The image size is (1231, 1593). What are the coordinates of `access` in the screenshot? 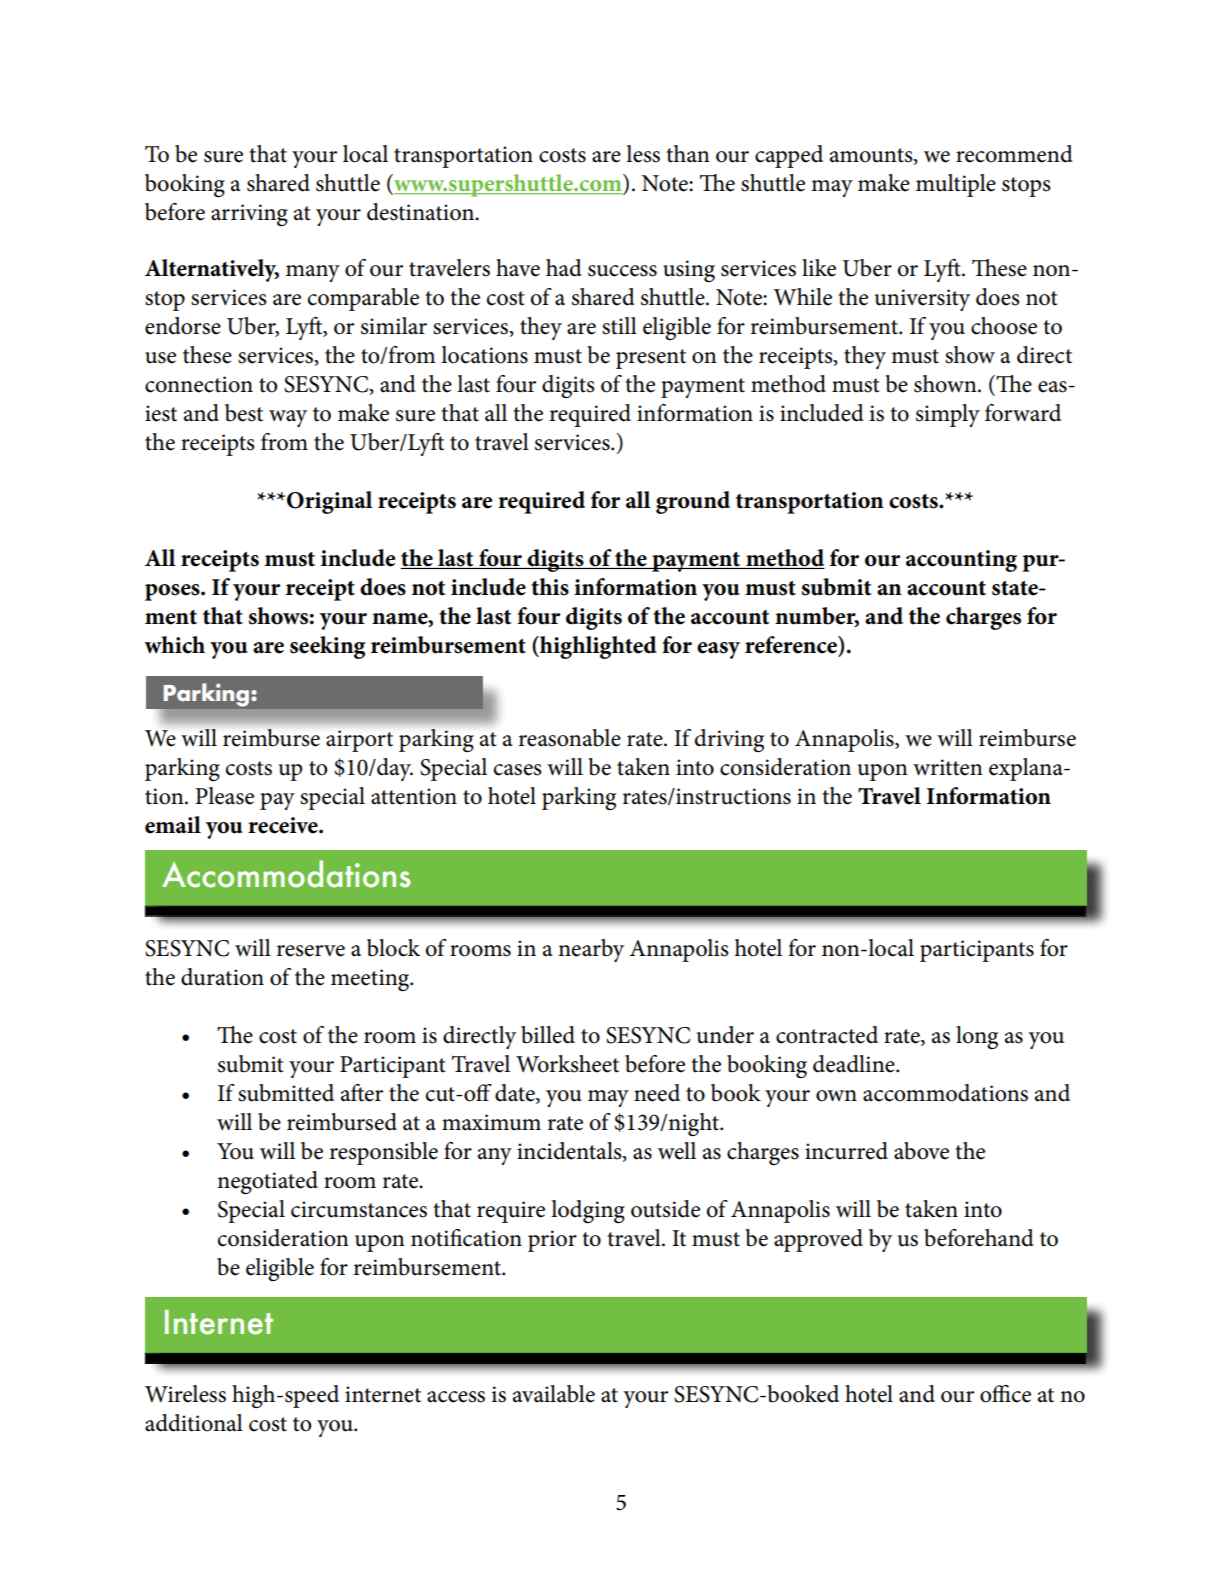 It's located at (456, 1397).
